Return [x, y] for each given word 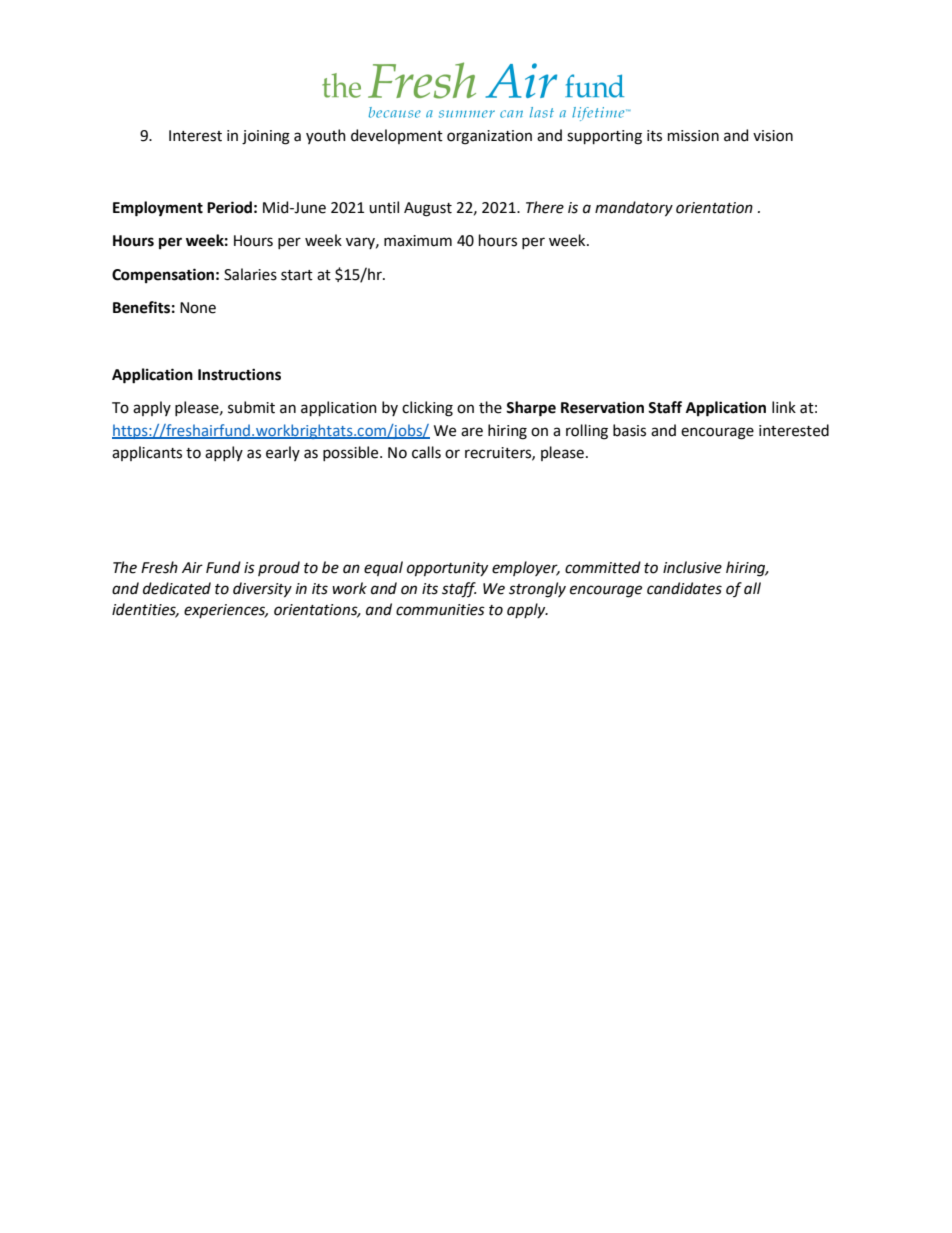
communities [440, 610]
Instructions [239, 374]
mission [693, 136]
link [784, 407]
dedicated [177, 588]
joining [266, 137]
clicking [427, 409]
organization [489, 137]
